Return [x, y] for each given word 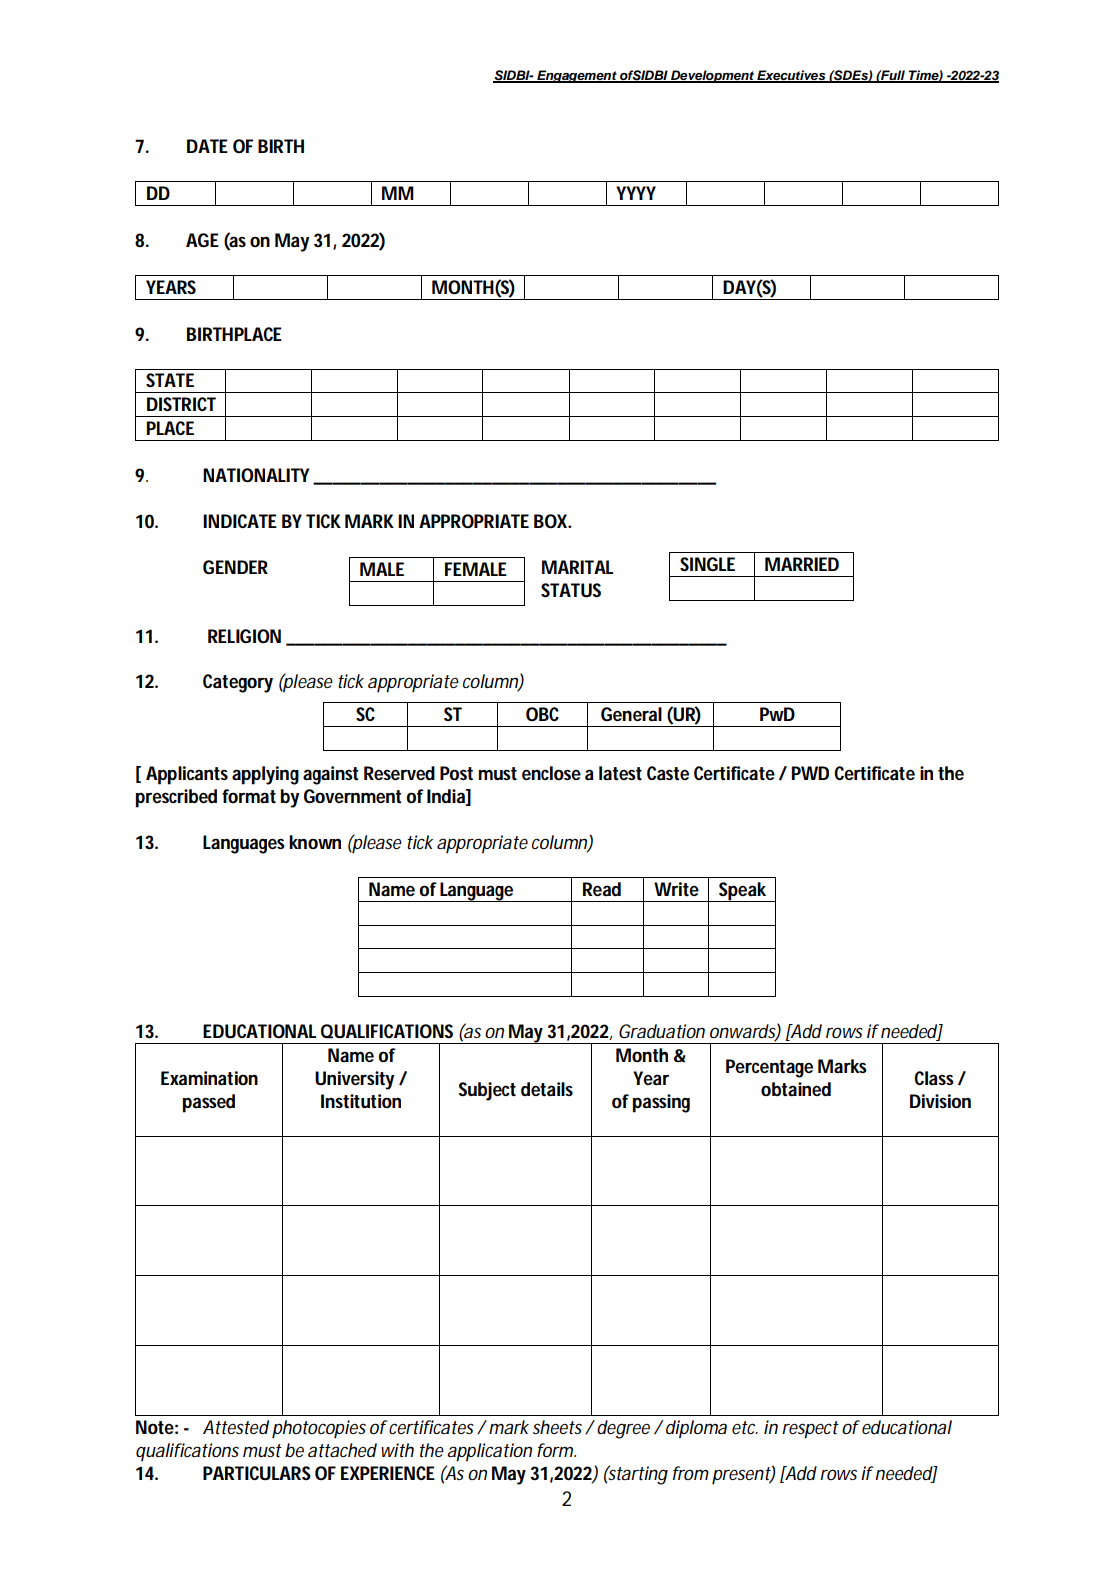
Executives [791, 76]
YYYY [636, 193]
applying [265, 775]
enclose [551, 773]
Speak [743, 892]
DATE [207, 146]
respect [810, 1430]
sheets [559, 1427]
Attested [236, 1427]
